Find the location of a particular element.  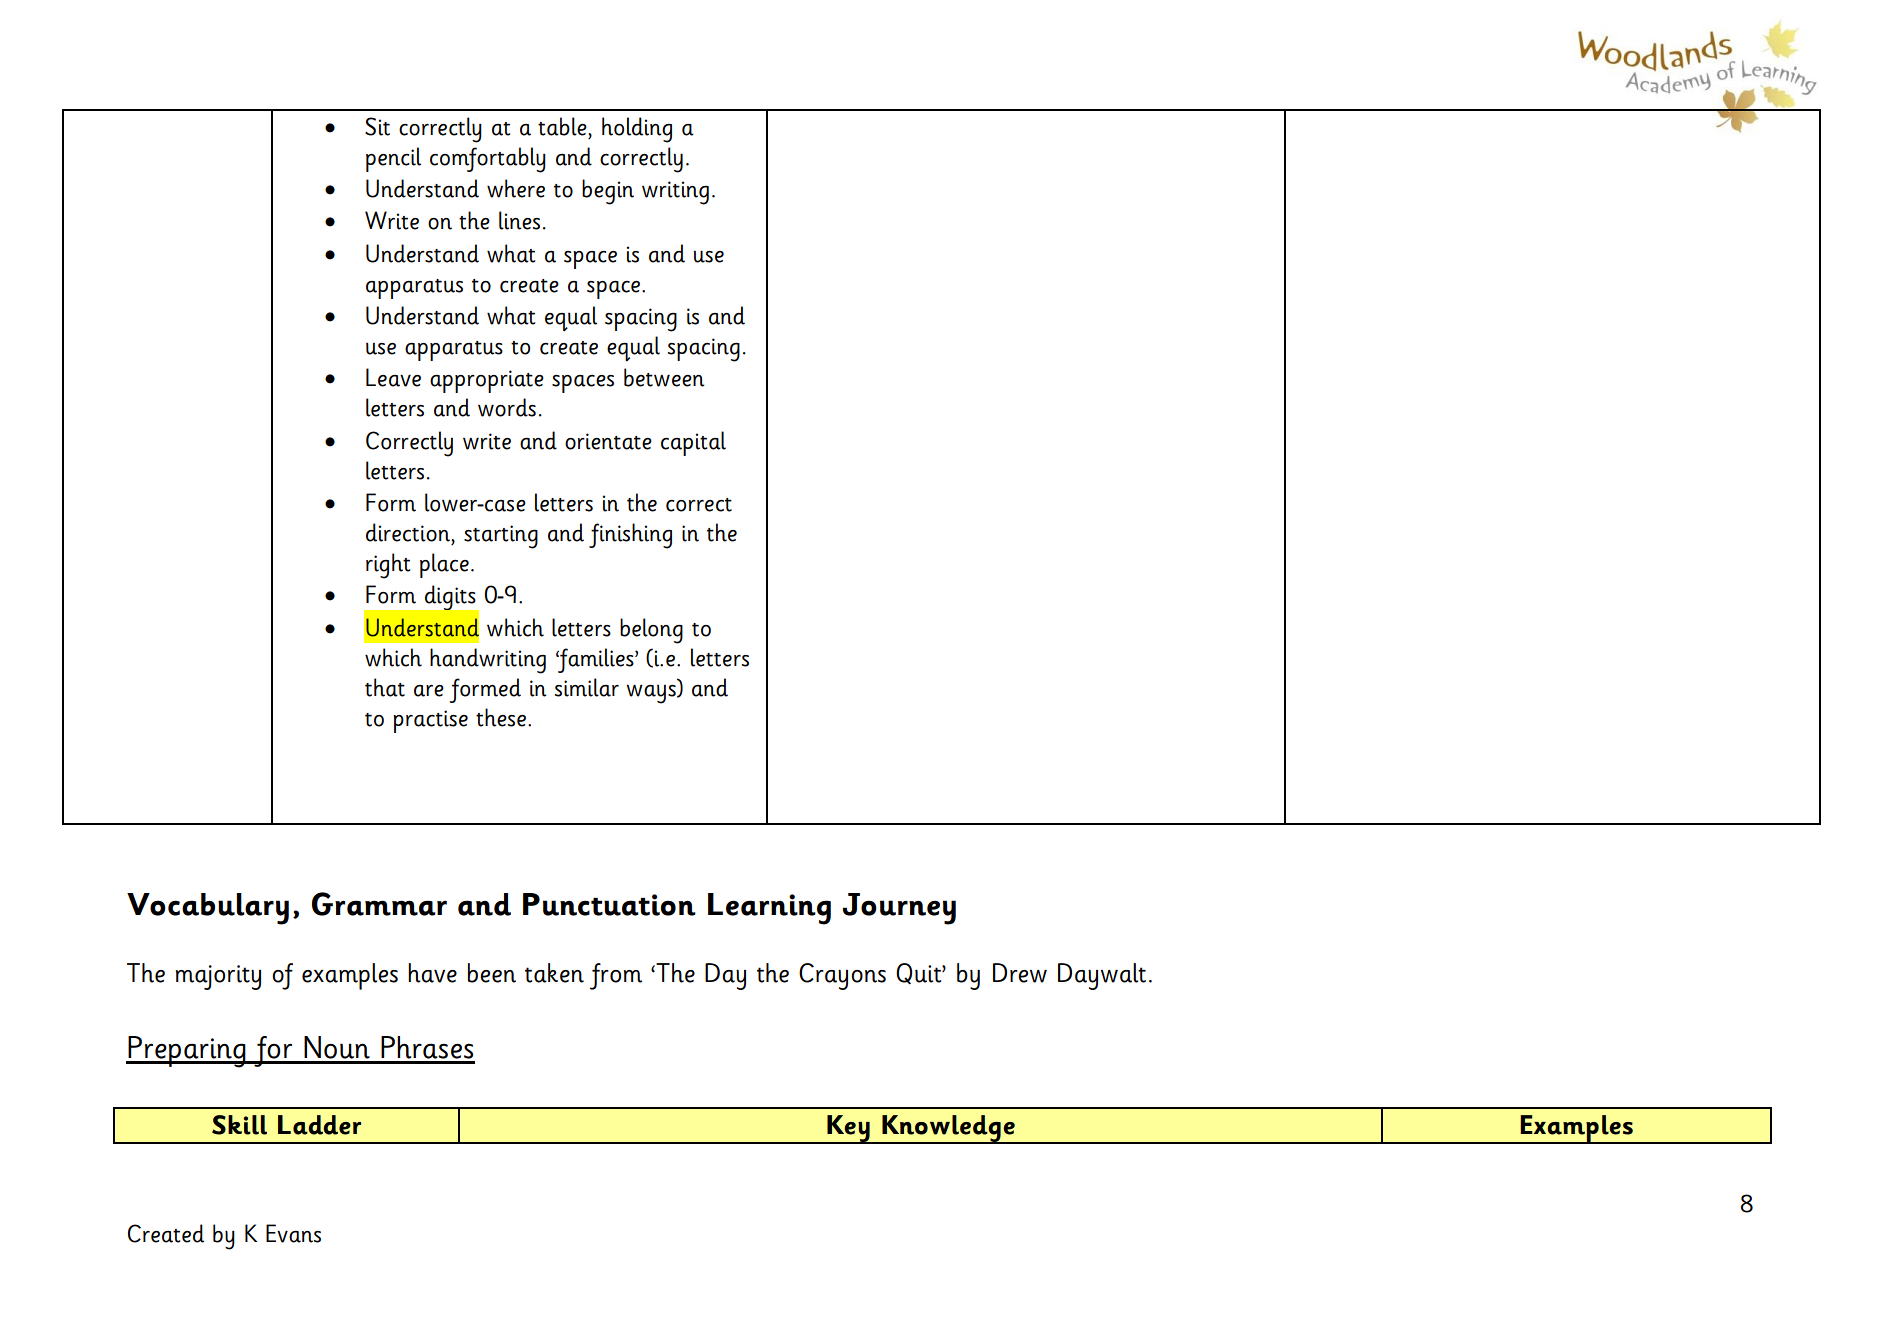

Journey is located at coordinates (899, 909).
